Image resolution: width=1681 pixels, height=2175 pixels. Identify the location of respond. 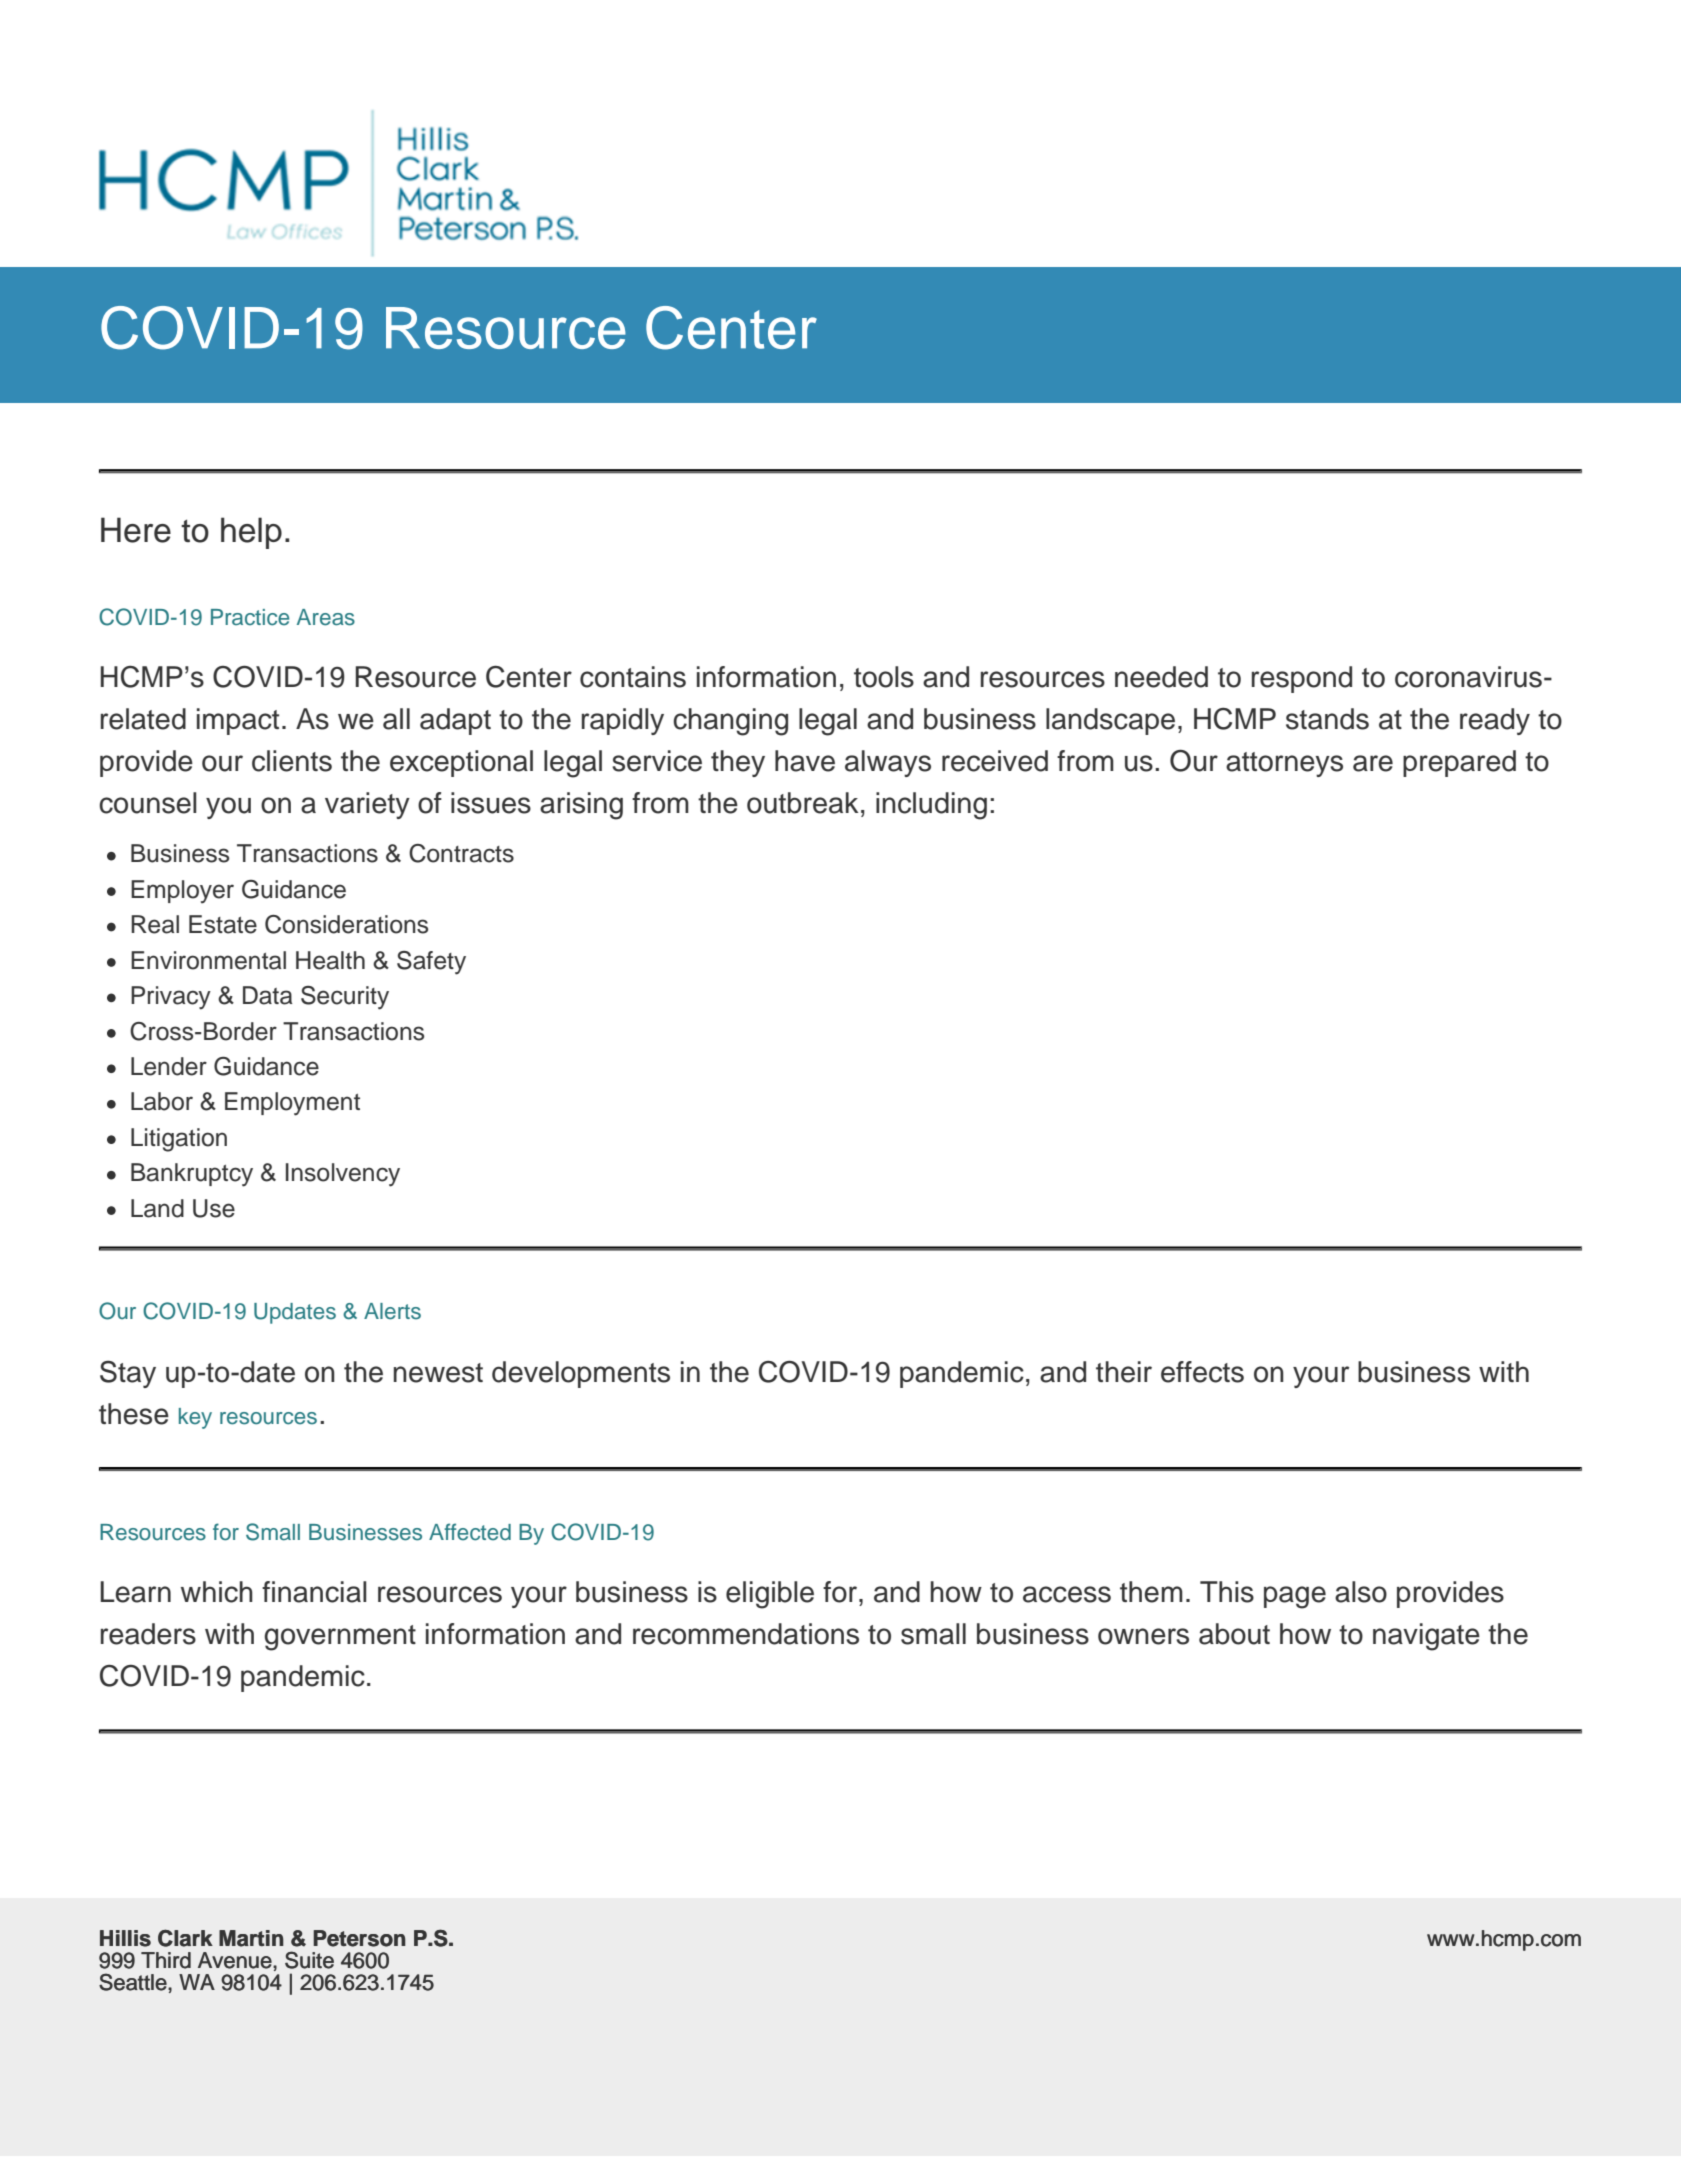
(1302, 679).
